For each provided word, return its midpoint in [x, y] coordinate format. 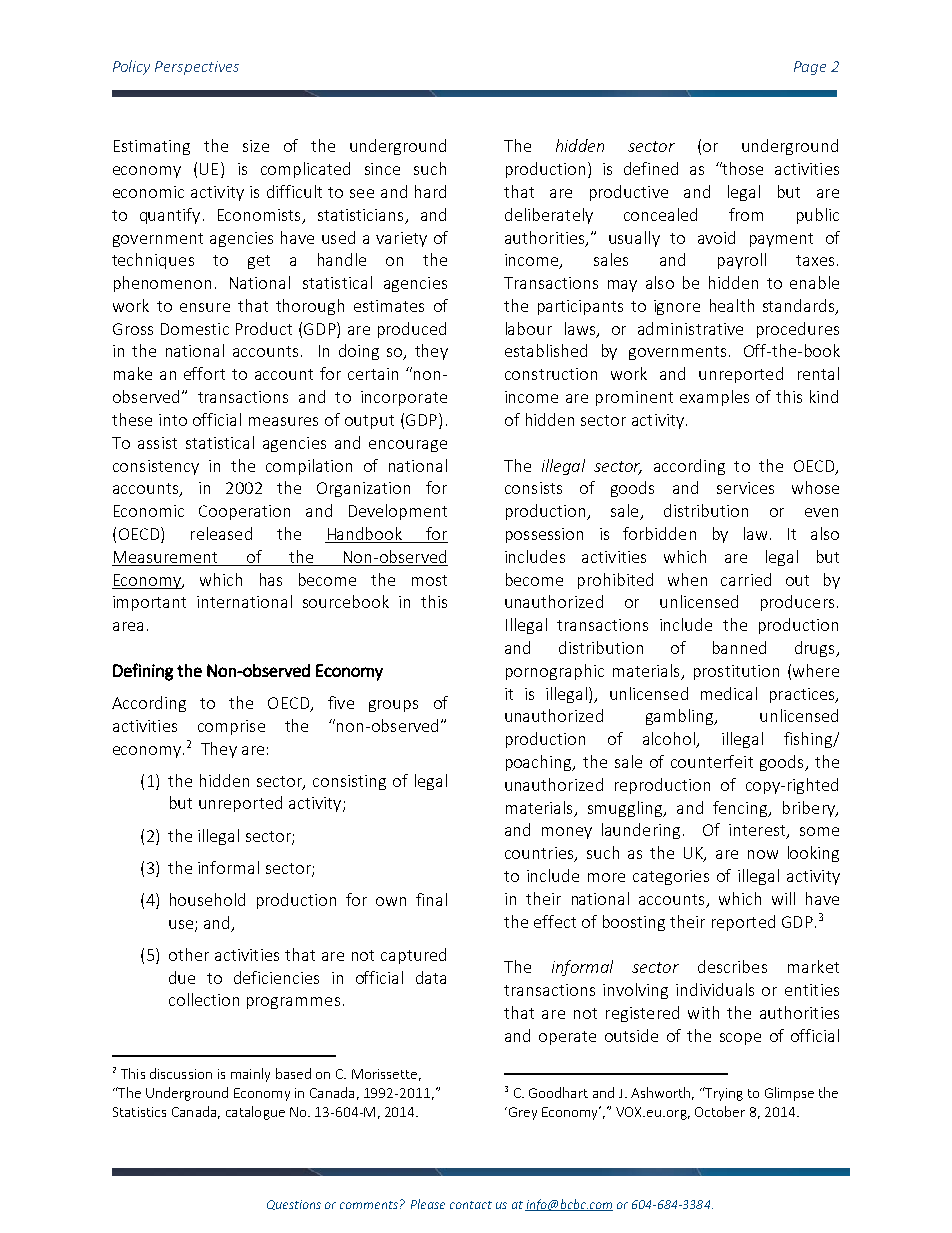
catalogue [255, 1113]
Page [810, 68]
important [149, 603]
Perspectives [197, 68]
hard [430, 191]
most [429, 580]
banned [739, 647]
